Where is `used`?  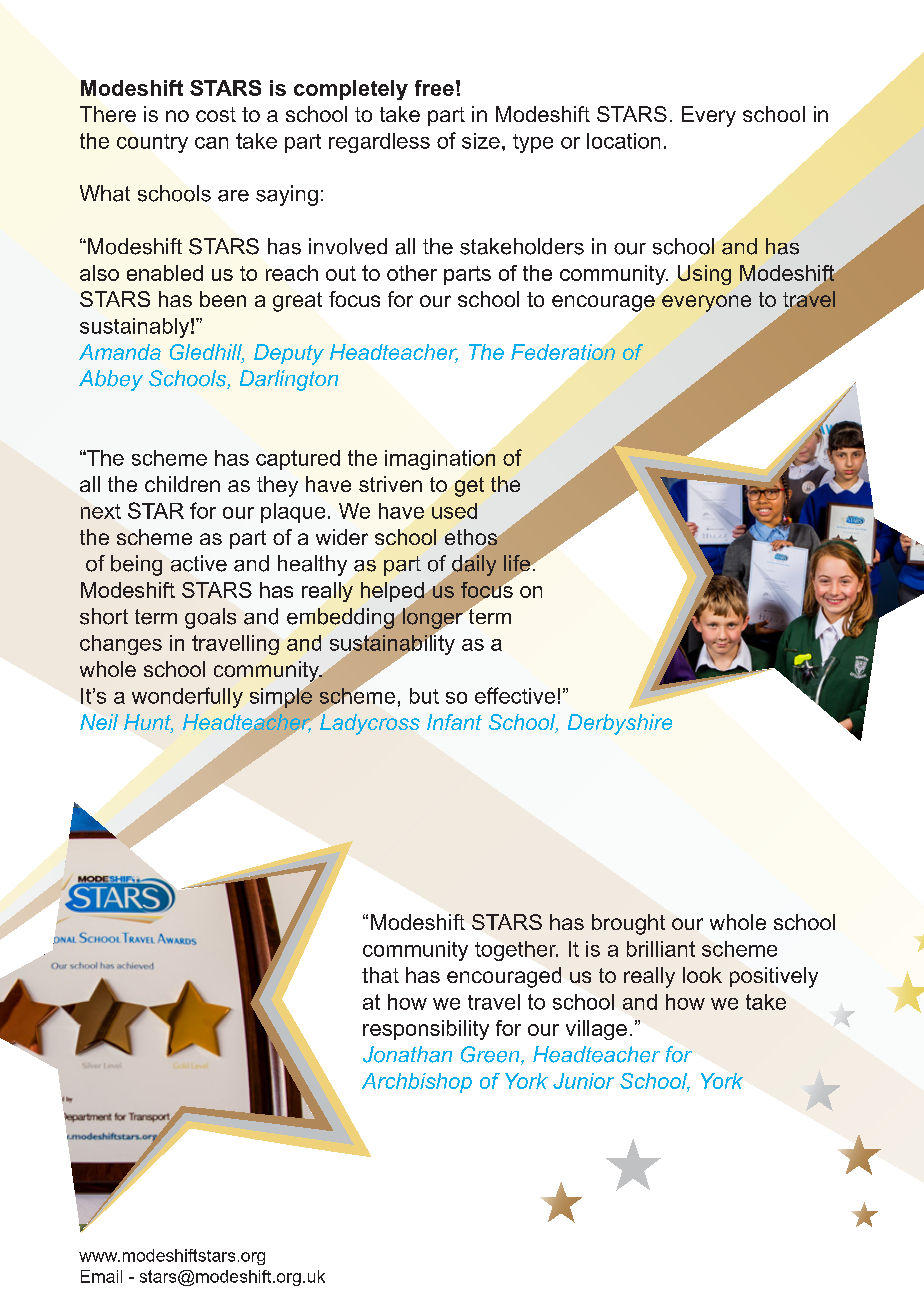 used is located at coordinates (454, 511).
